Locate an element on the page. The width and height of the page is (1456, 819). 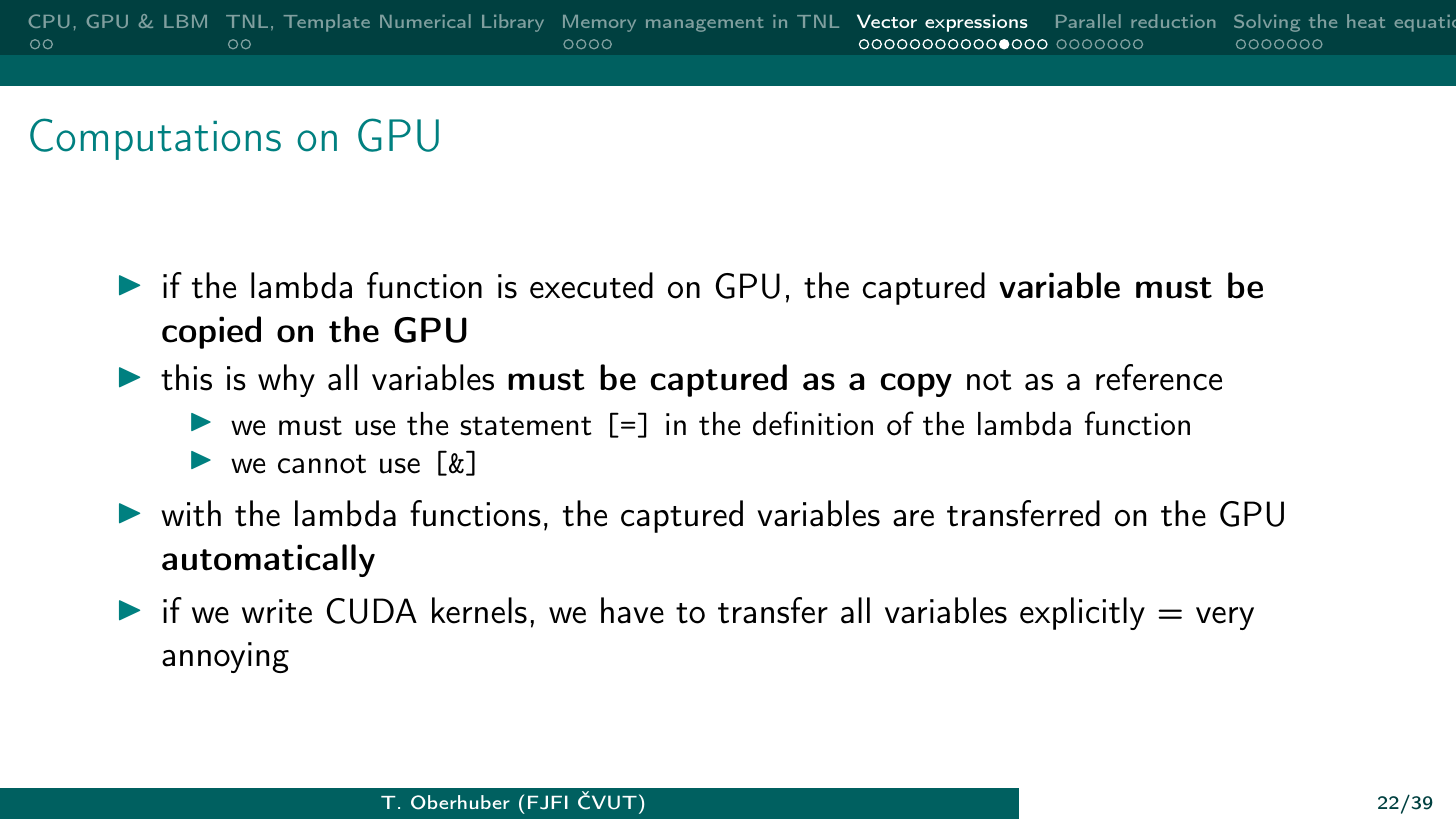
Template is located at coordinates (327, 23).
